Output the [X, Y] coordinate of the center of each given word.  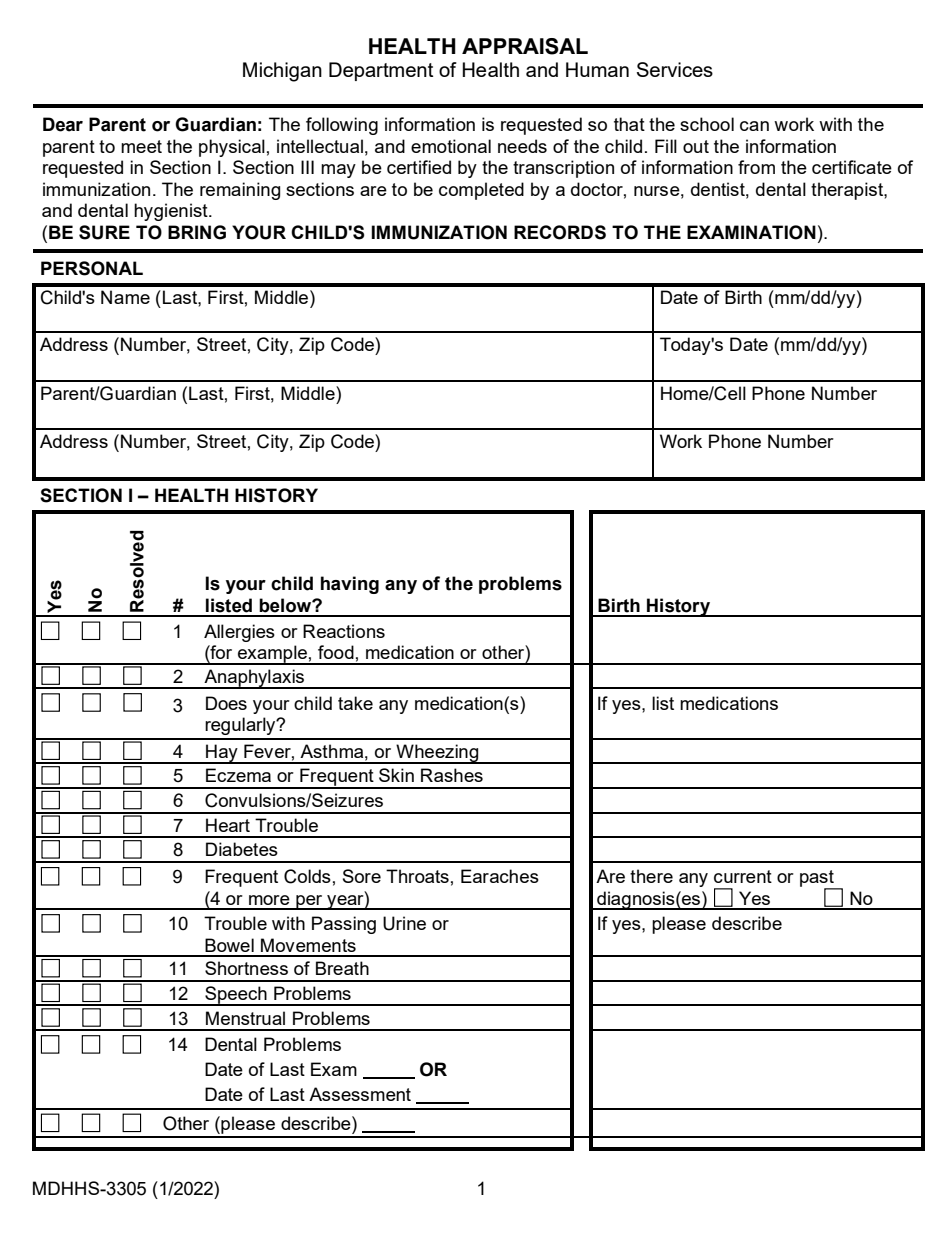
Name [125, 297]
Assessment [360, 1094]
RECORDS [560, 232]
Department [381, 71]
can [754, 126]
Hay [222, 754]
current [743, 876]
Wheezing [437, 754]
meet [141, 146]
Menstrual [245, 1018]
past [818, 879]
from [756, 167]
